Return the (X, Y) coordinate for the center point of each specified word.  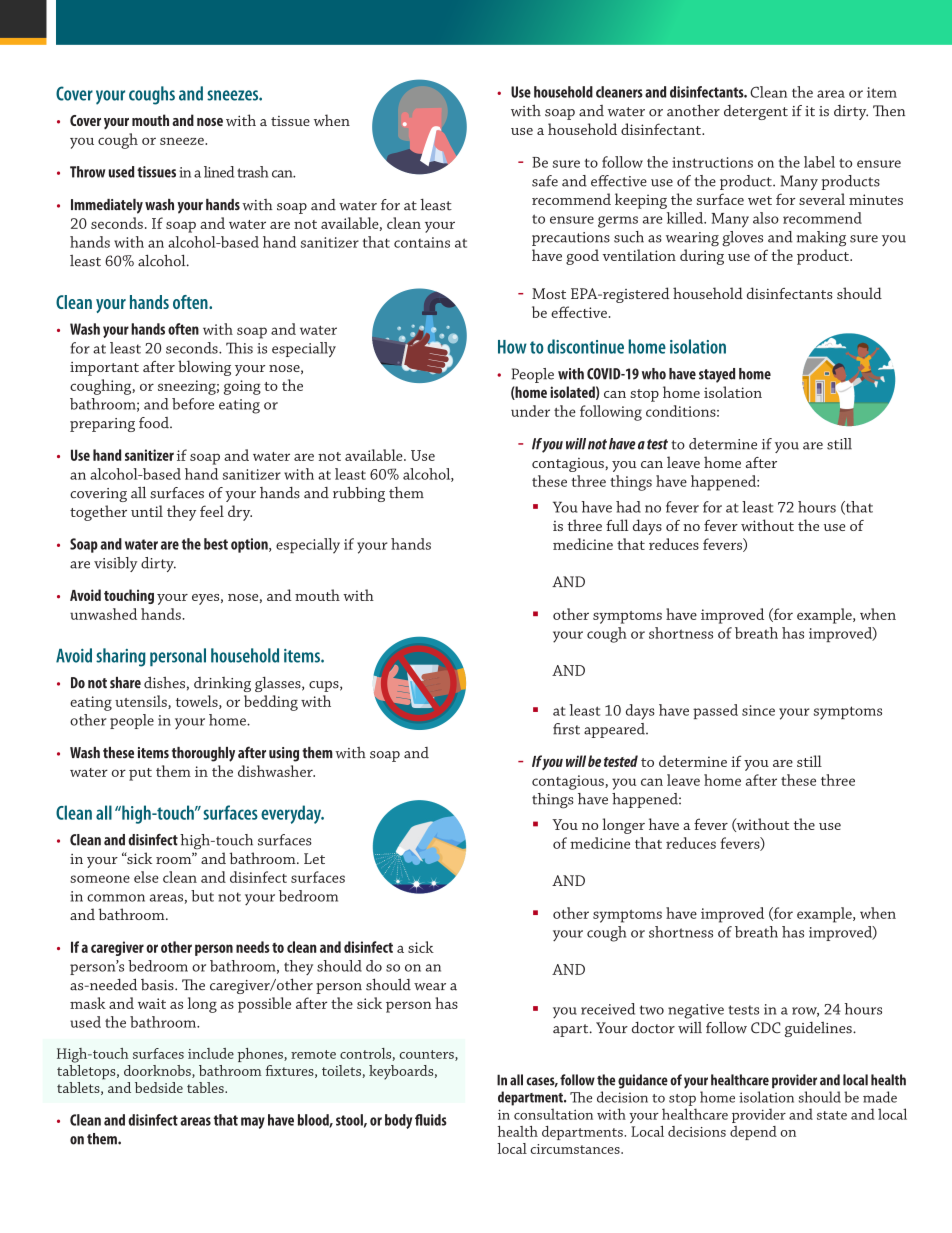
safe (545, 181)
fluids (431, 1120)
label (819, 162)
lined (219, 172)
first (566, 729)
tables (206, 1087)
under (530, 411)
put (140, 774)
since (758, 710)
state (832, 1115)
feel (212, 511)
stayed (717, 375)
